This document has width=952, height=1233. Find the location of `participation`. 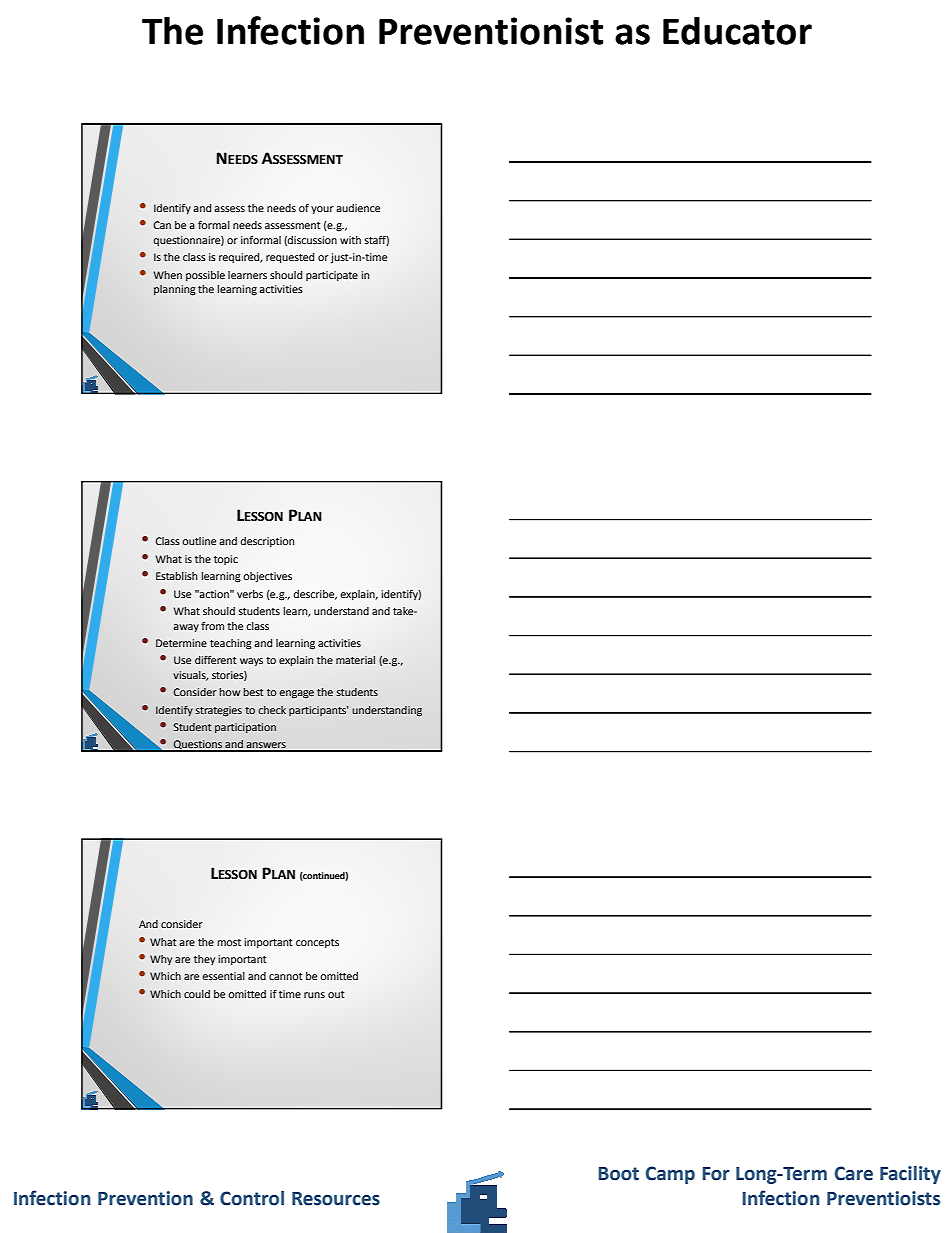

participation is located at coordinates (245, 728).
